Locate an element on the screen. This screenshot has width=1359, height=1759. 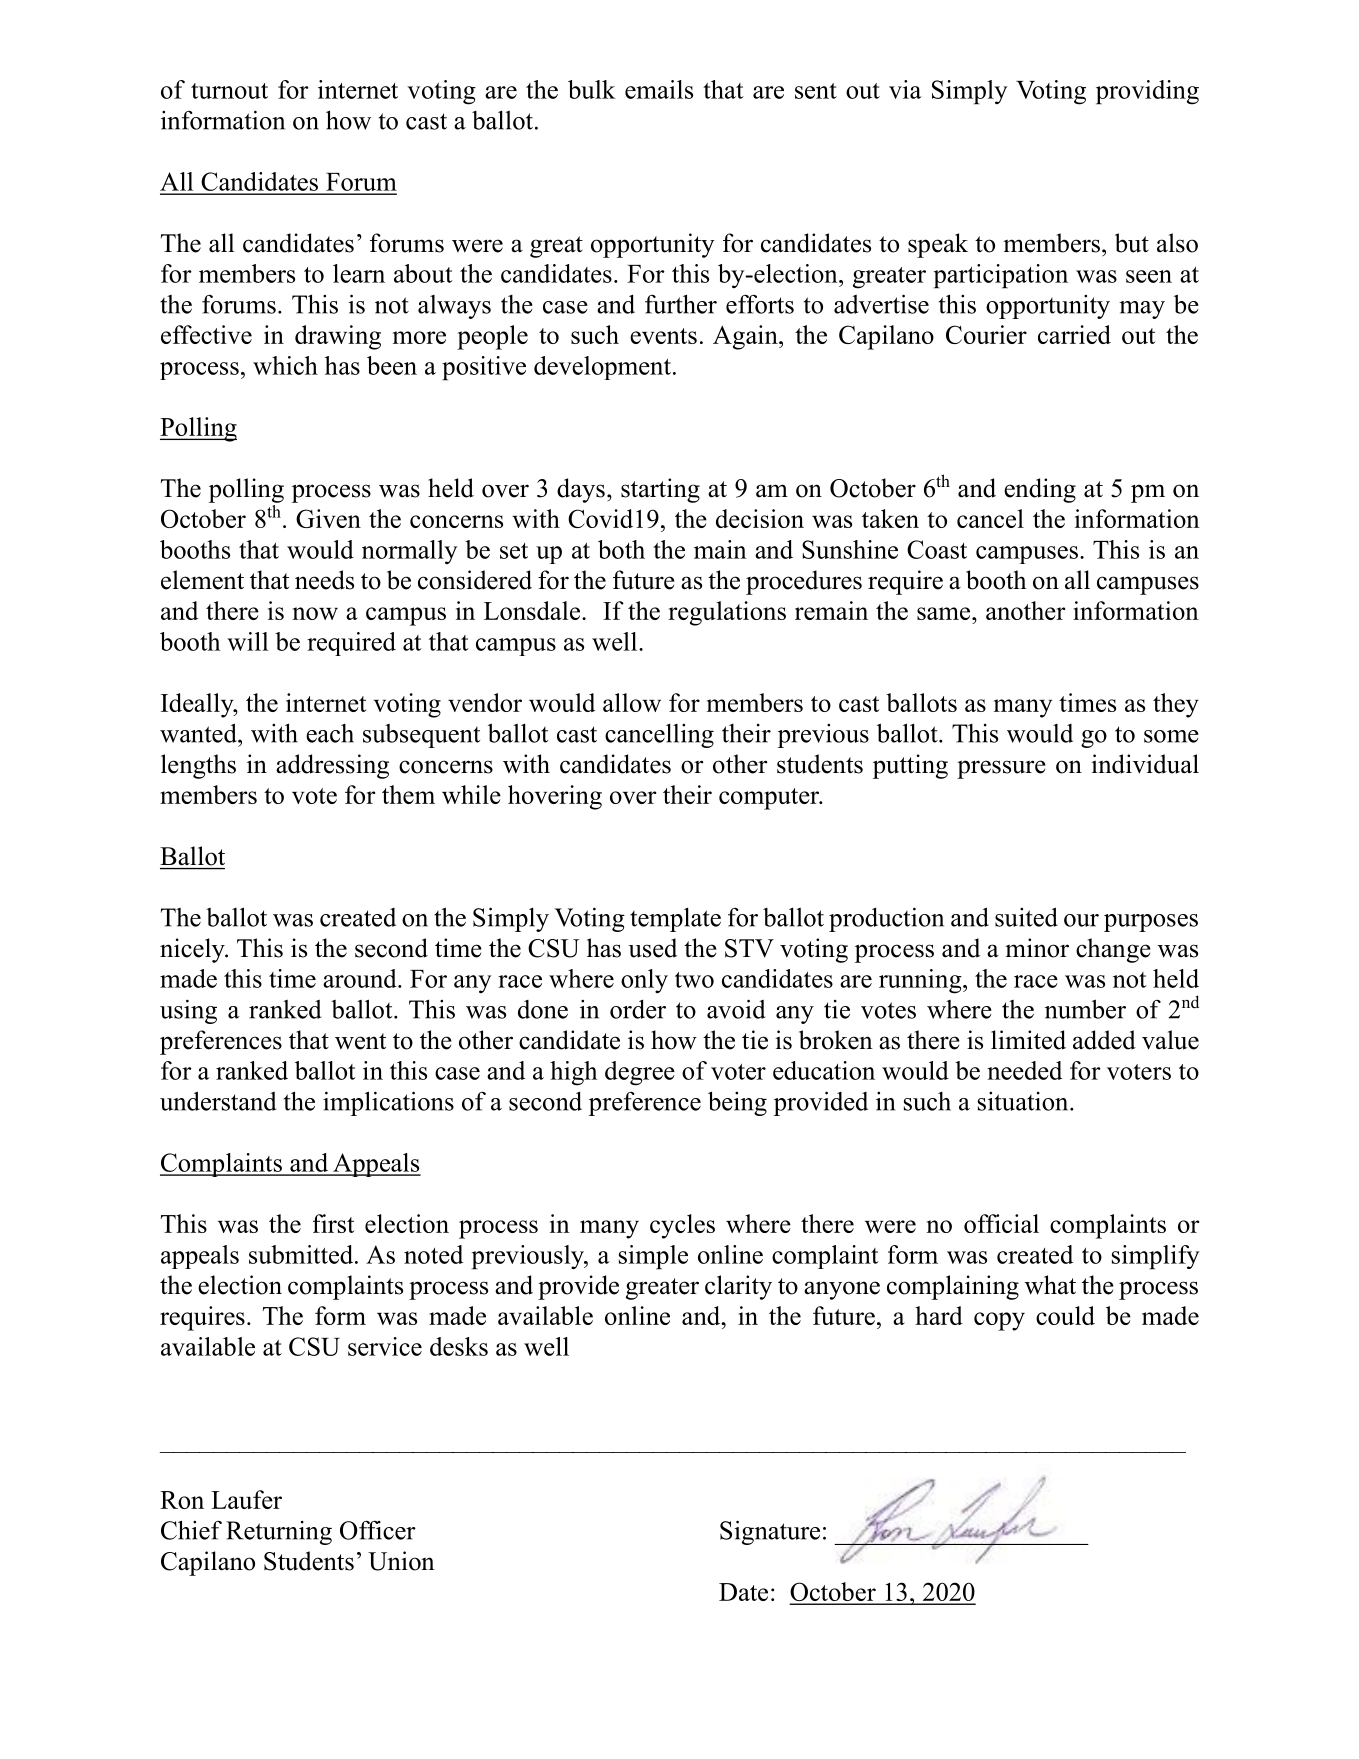
starting is located at coordinates (660, 490).
